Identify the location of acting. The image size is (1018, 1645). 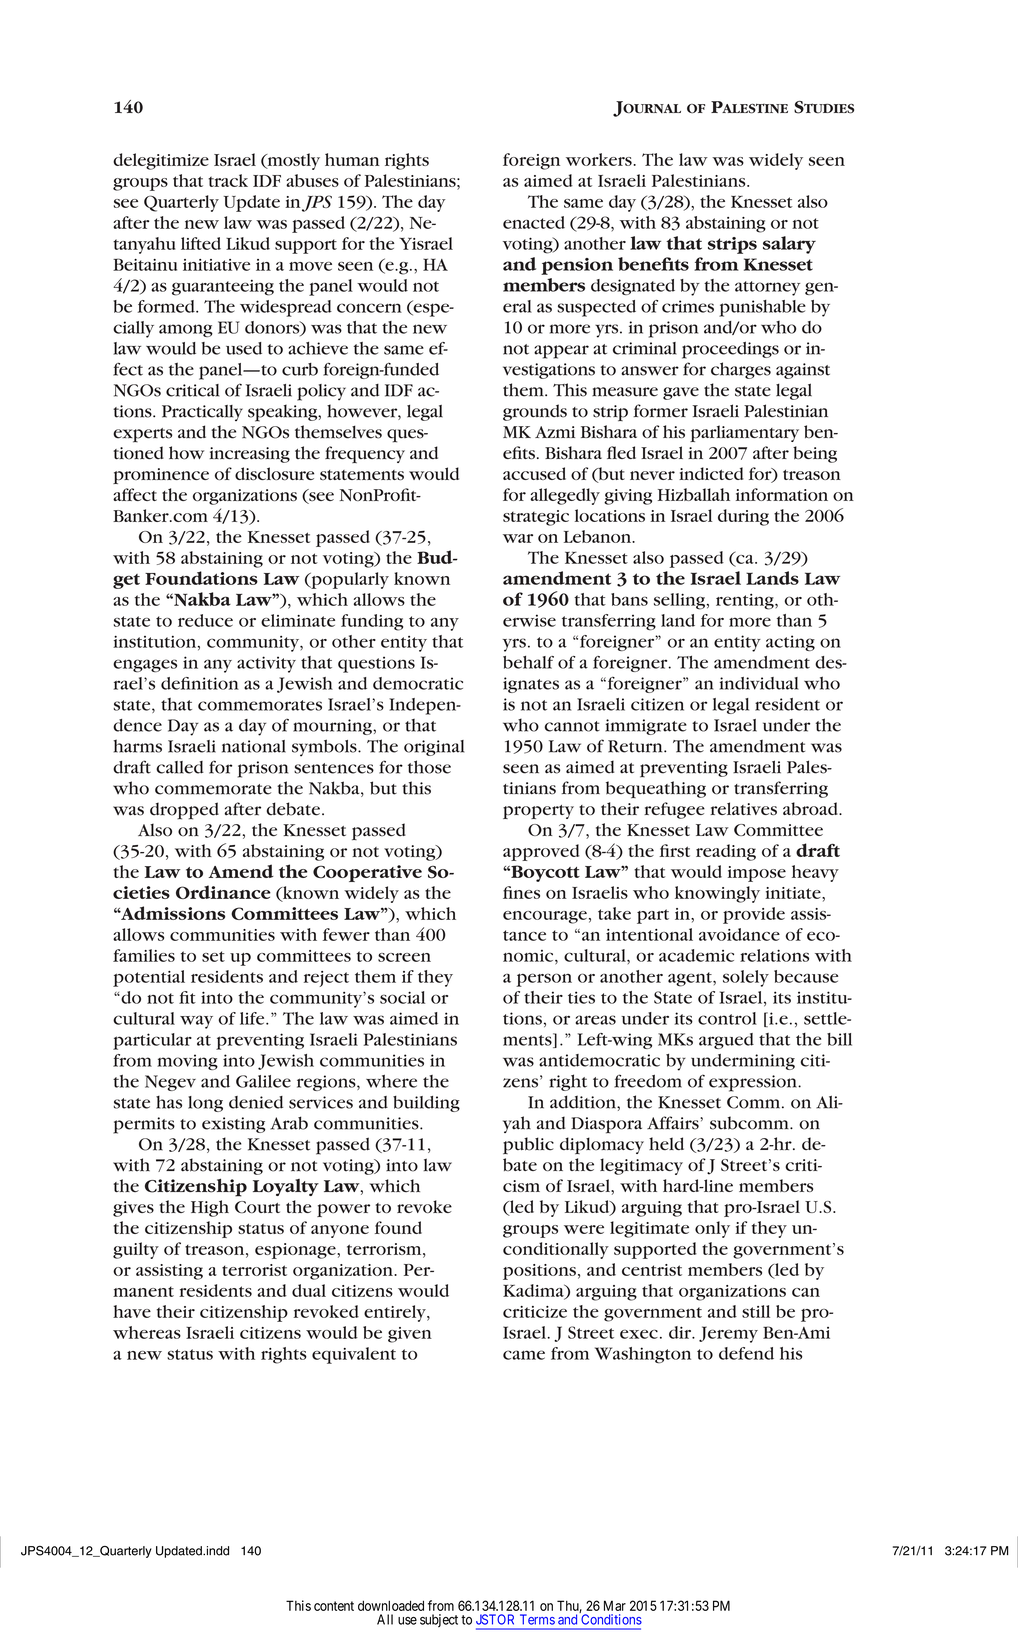
(790, 643).
